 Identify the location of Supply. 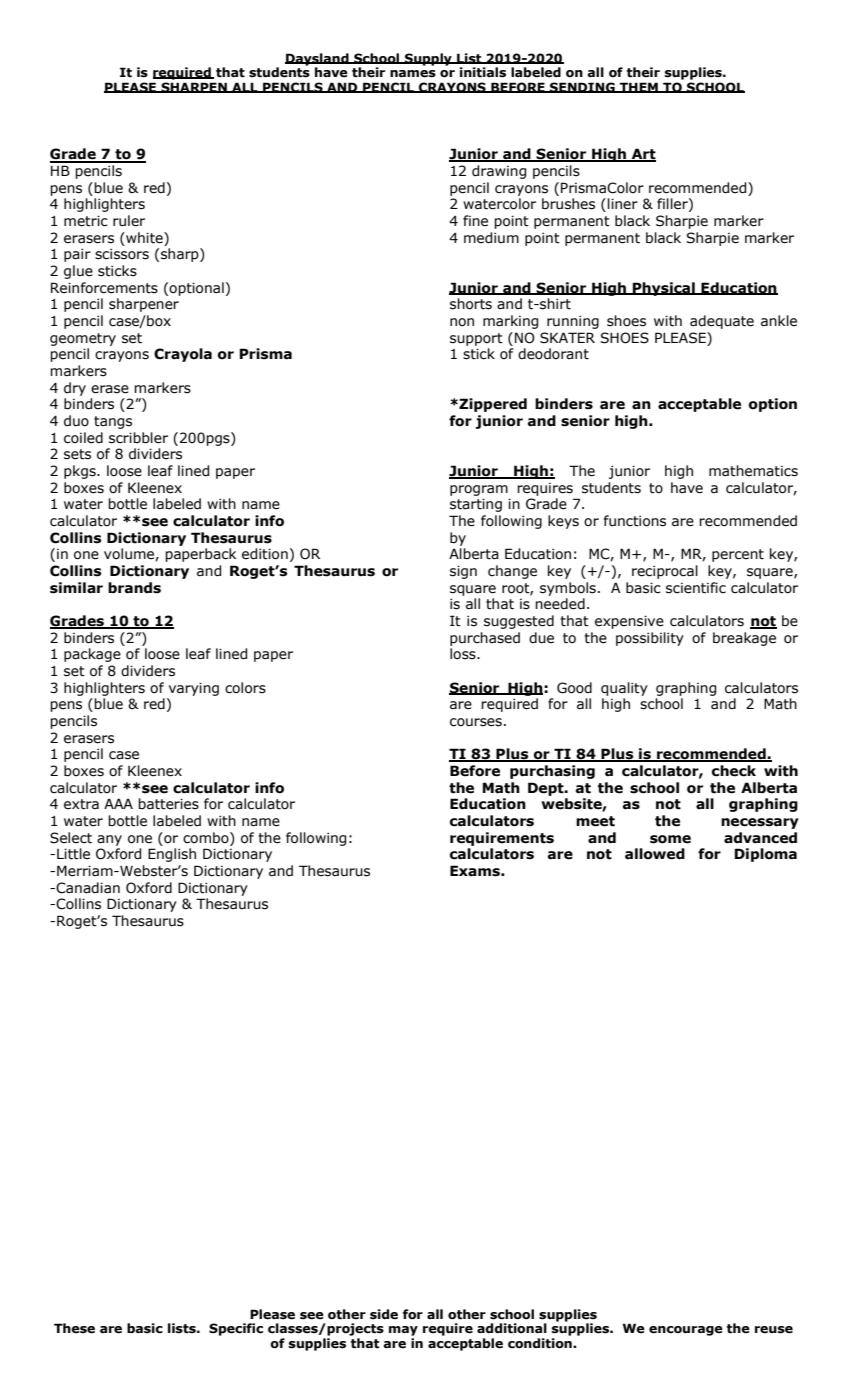
(428, 59).
